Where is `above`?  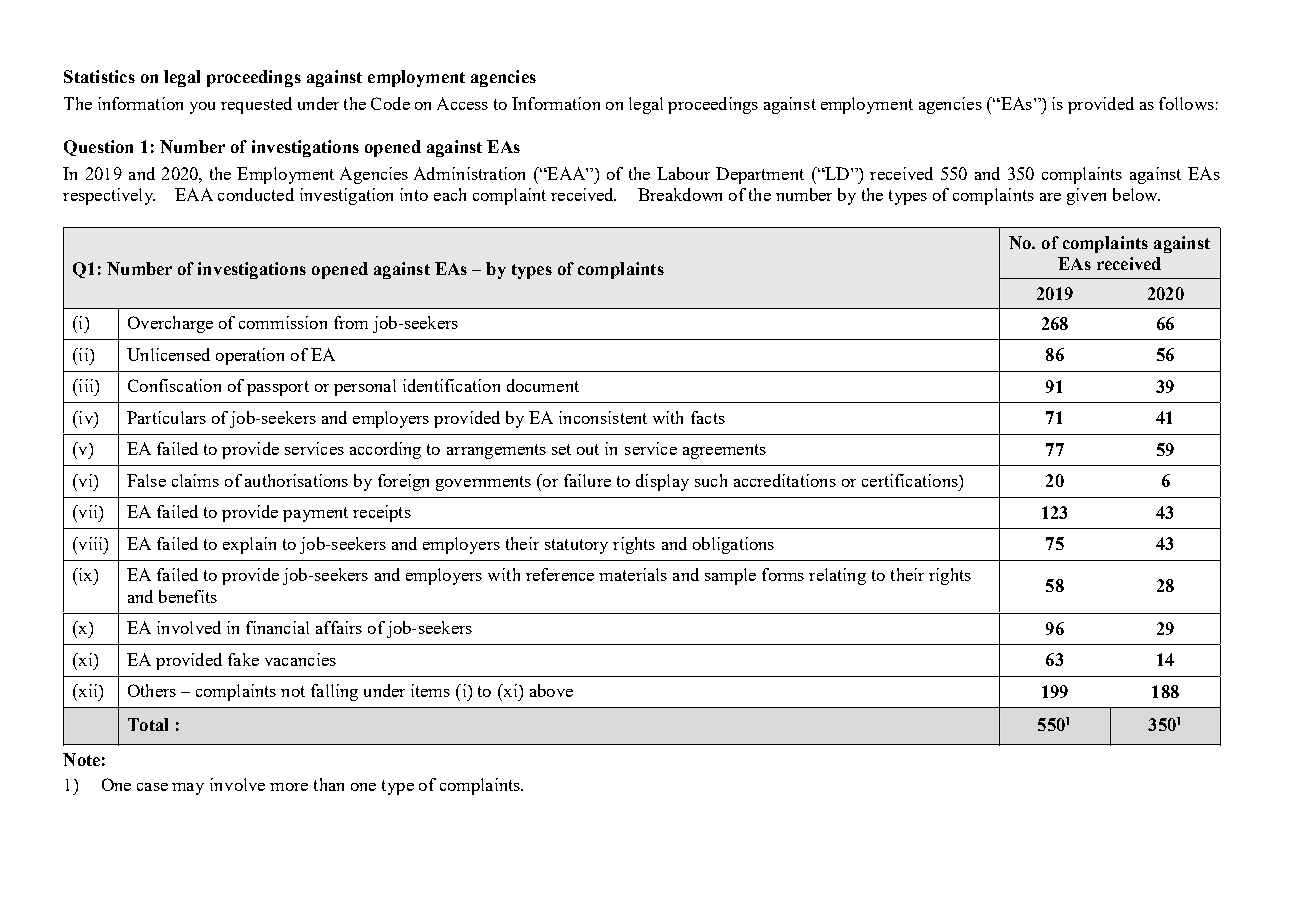 above is located at coordinates (551, 690).
